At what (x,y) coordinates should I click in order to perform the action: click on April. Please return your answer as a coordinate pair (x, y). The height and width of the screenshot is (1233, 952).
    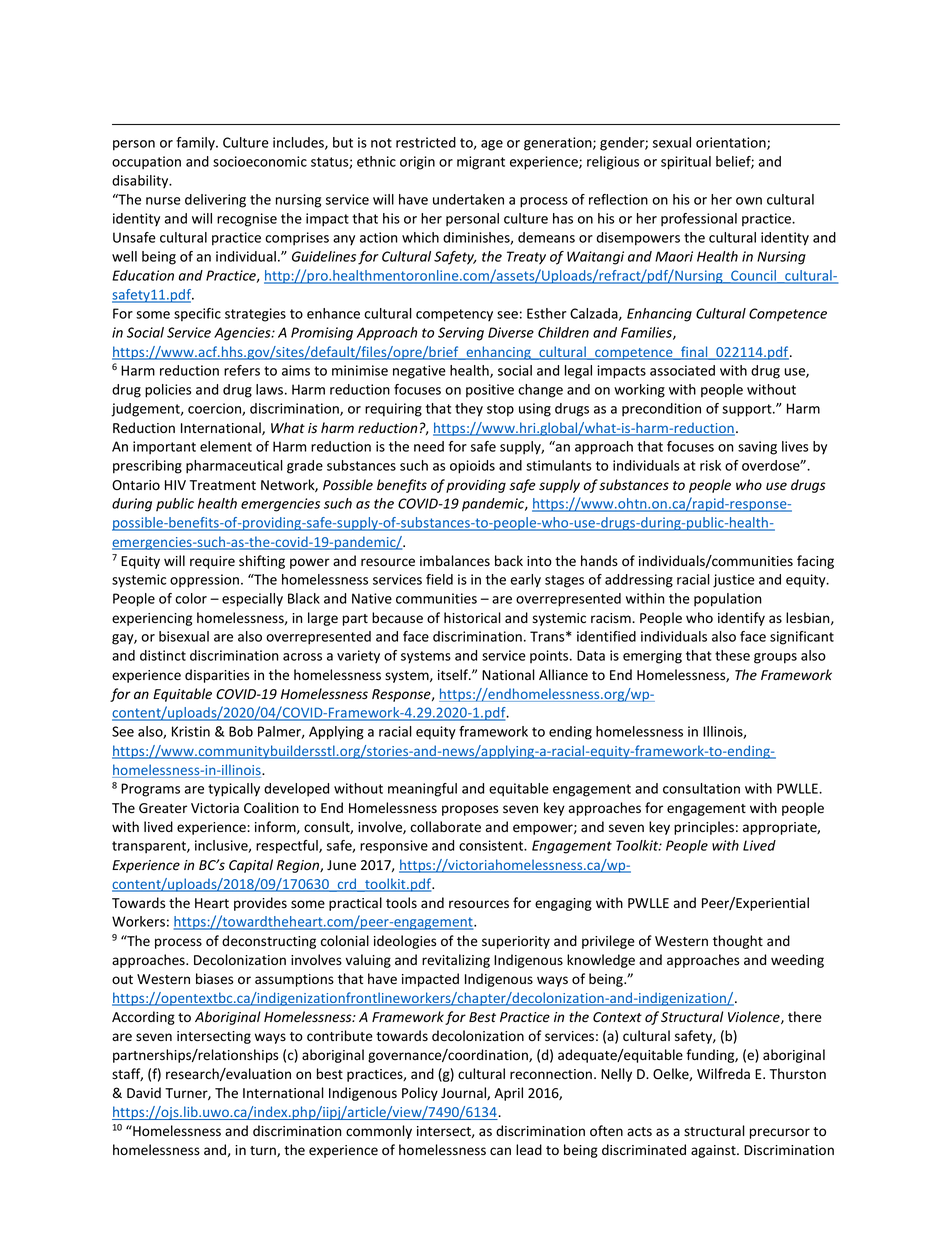
    Looking at the image, I should click on (508, 1094).
